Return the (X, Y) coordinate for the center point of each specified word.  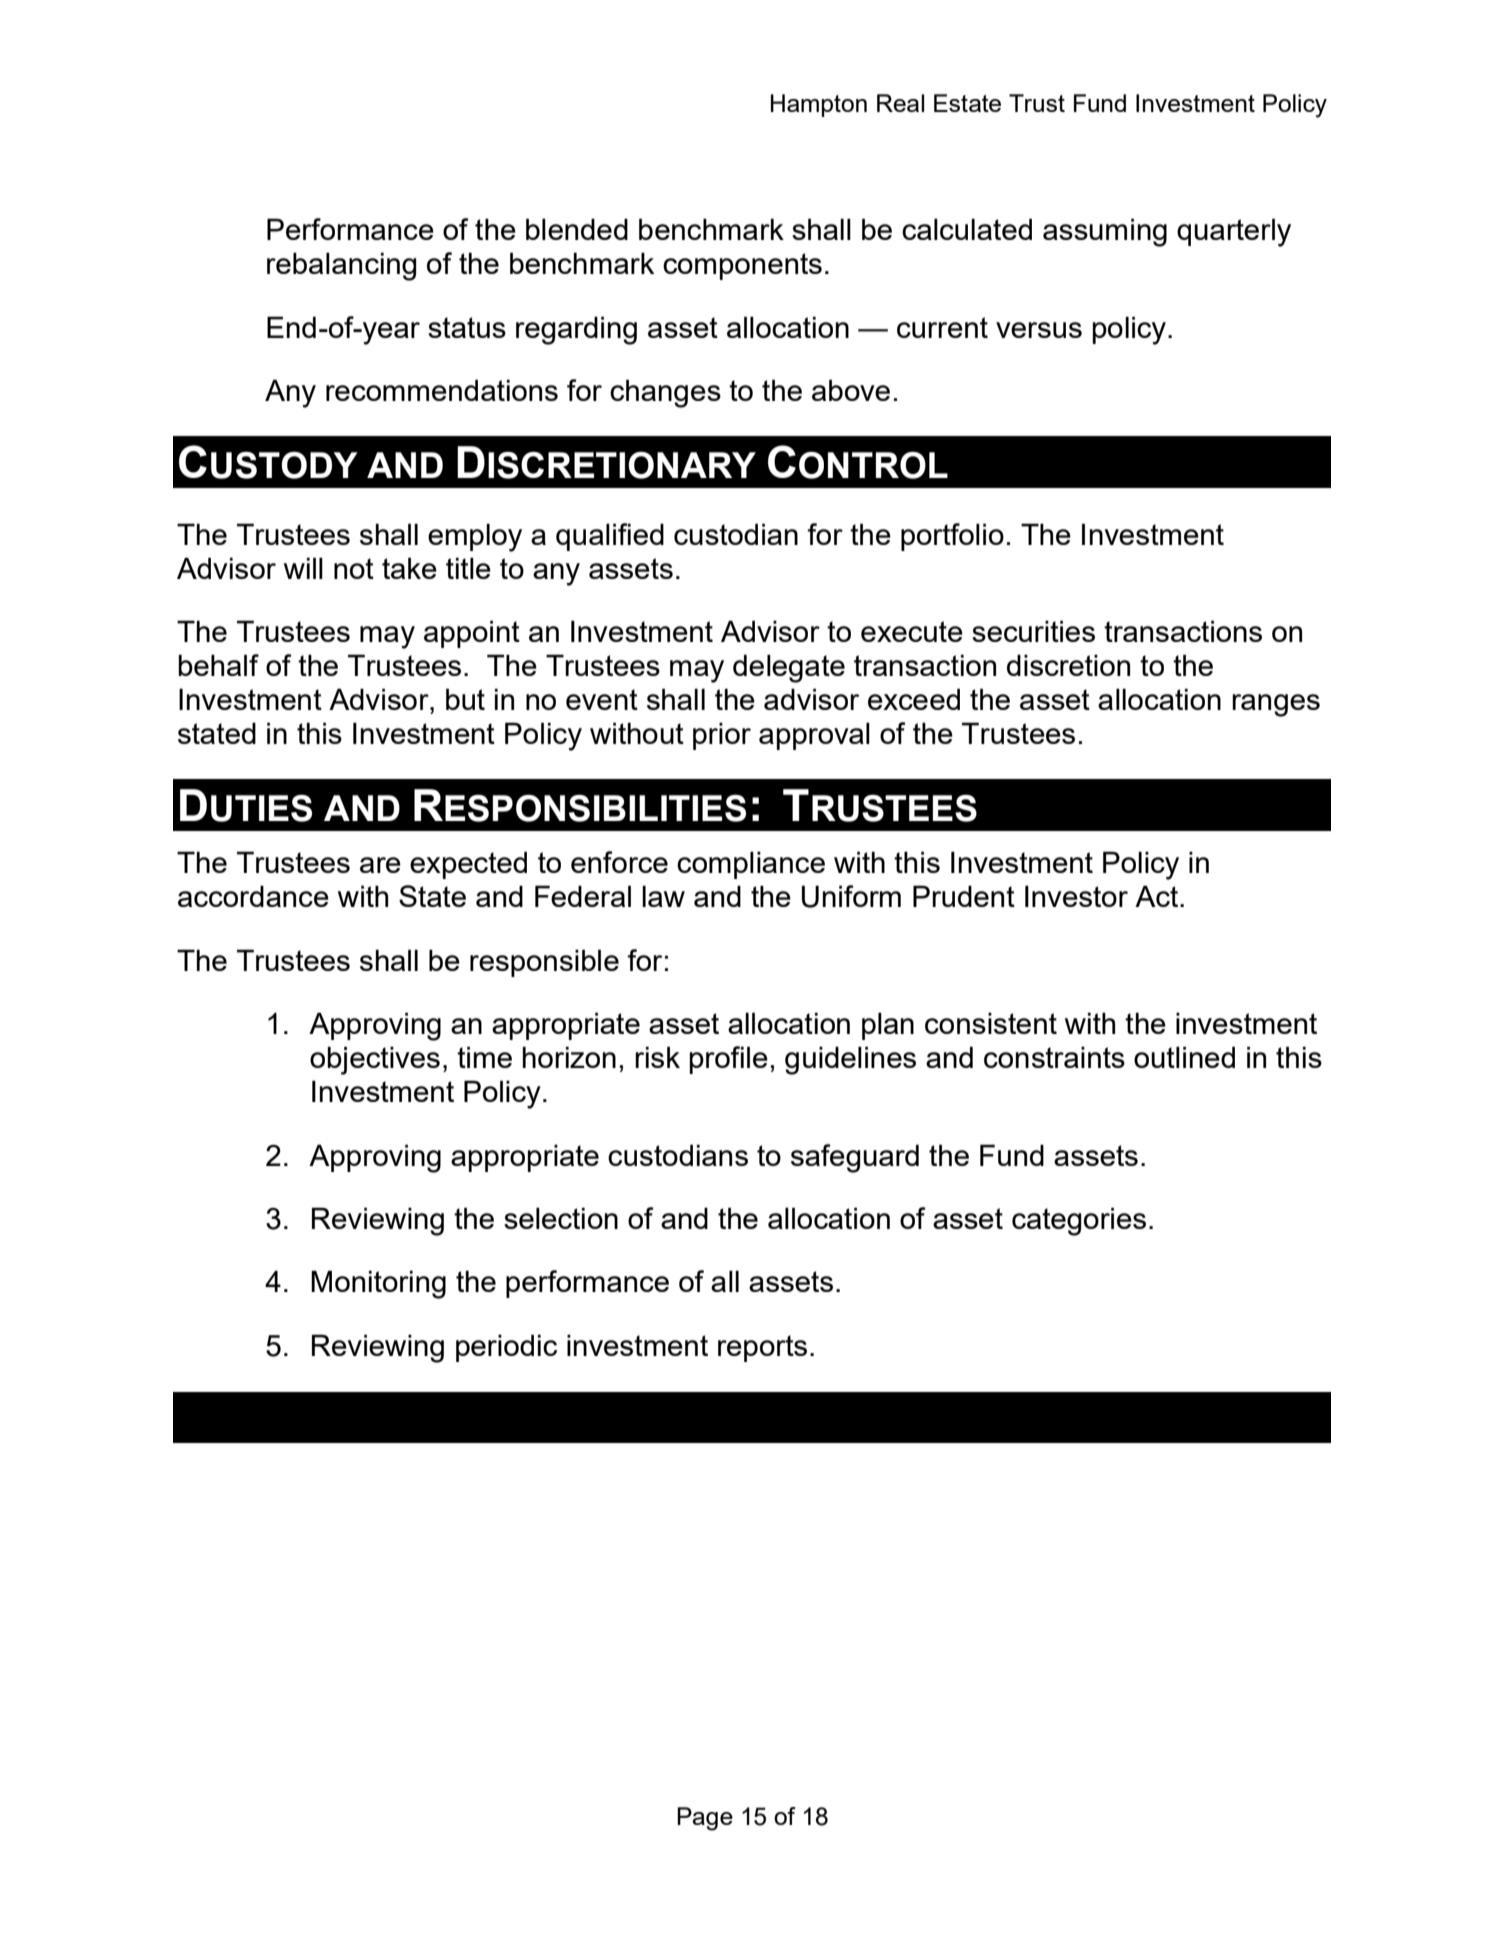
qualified (610, 537)
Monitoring (378, 1284)
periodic (506, 1348)
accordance (253, 896)
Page (705, 1819)
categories (1079, 1221)
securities (1033, 631)
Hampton (819, 105)
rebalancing (342, 266)
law (663, 896)
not (354, 568)
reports (762, 1348)
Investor (1076, 896)
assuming (1105, 232)
